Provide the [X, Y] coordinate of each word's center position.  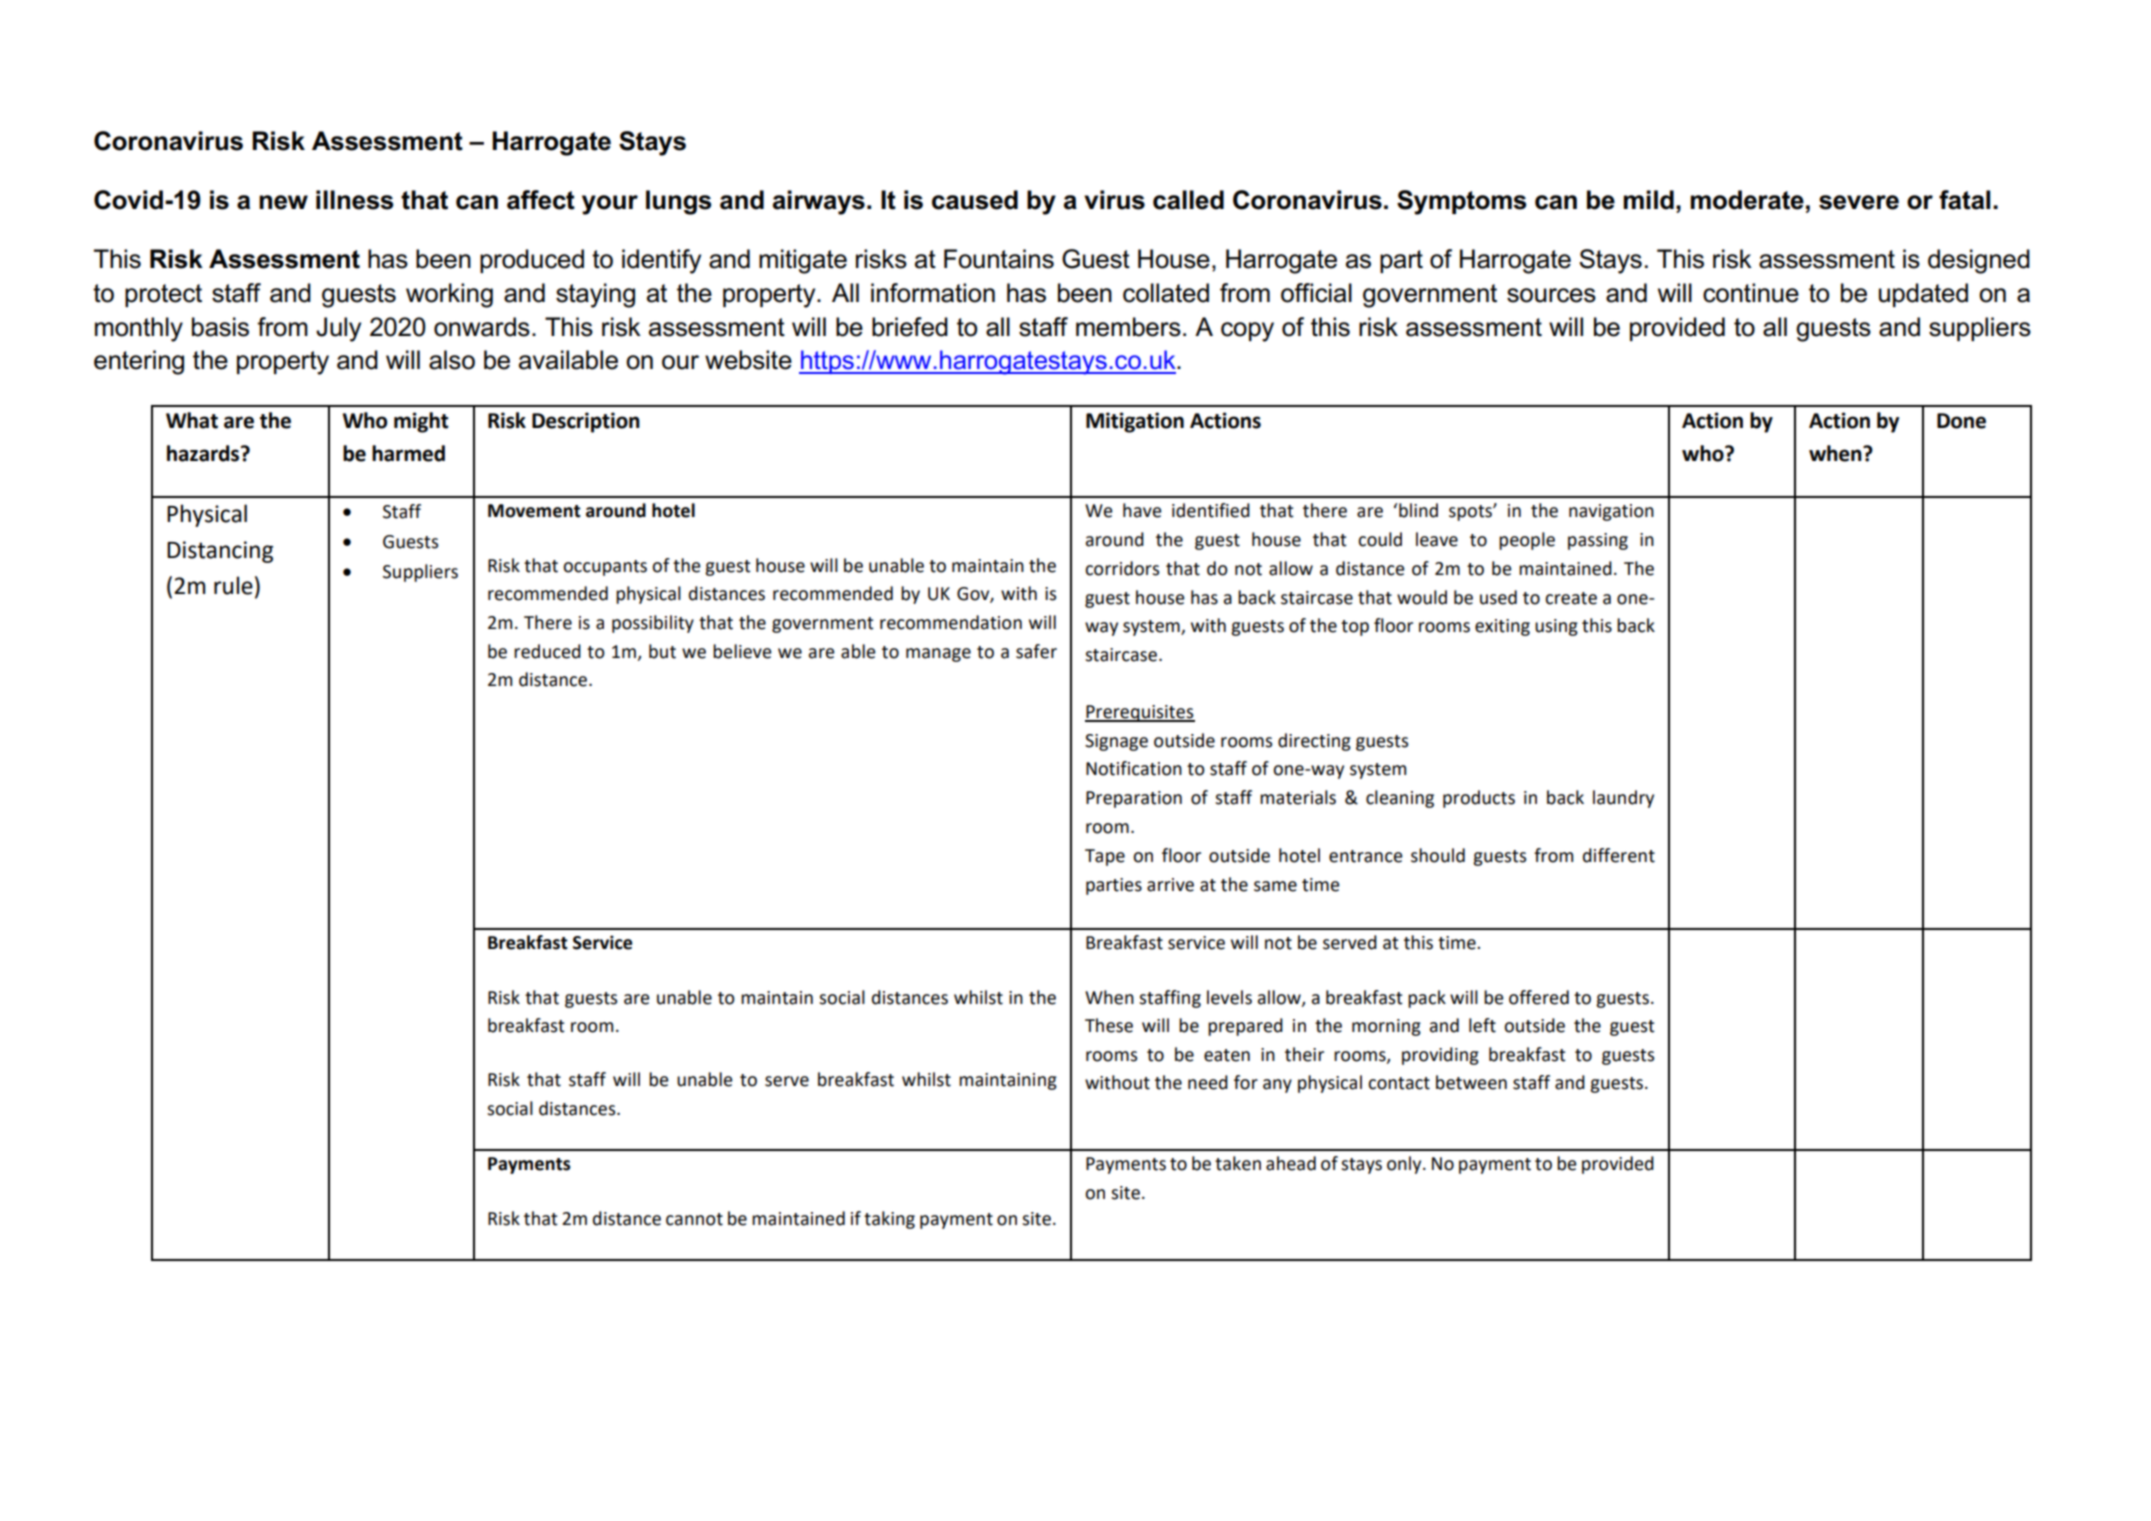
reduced [547, 651]
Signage [1116, 742]
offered [1539, 997]
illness [354, 200]
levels [1229, 997]
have [1142, 510]
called [1188, 200]
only [1405, 1165]
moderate [1747, 200]
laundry [1623, 799]
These [1109, 1025]
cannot [694, 1219]
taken [1238, 1163]
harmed [408, 453]
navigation [1611, 512]
